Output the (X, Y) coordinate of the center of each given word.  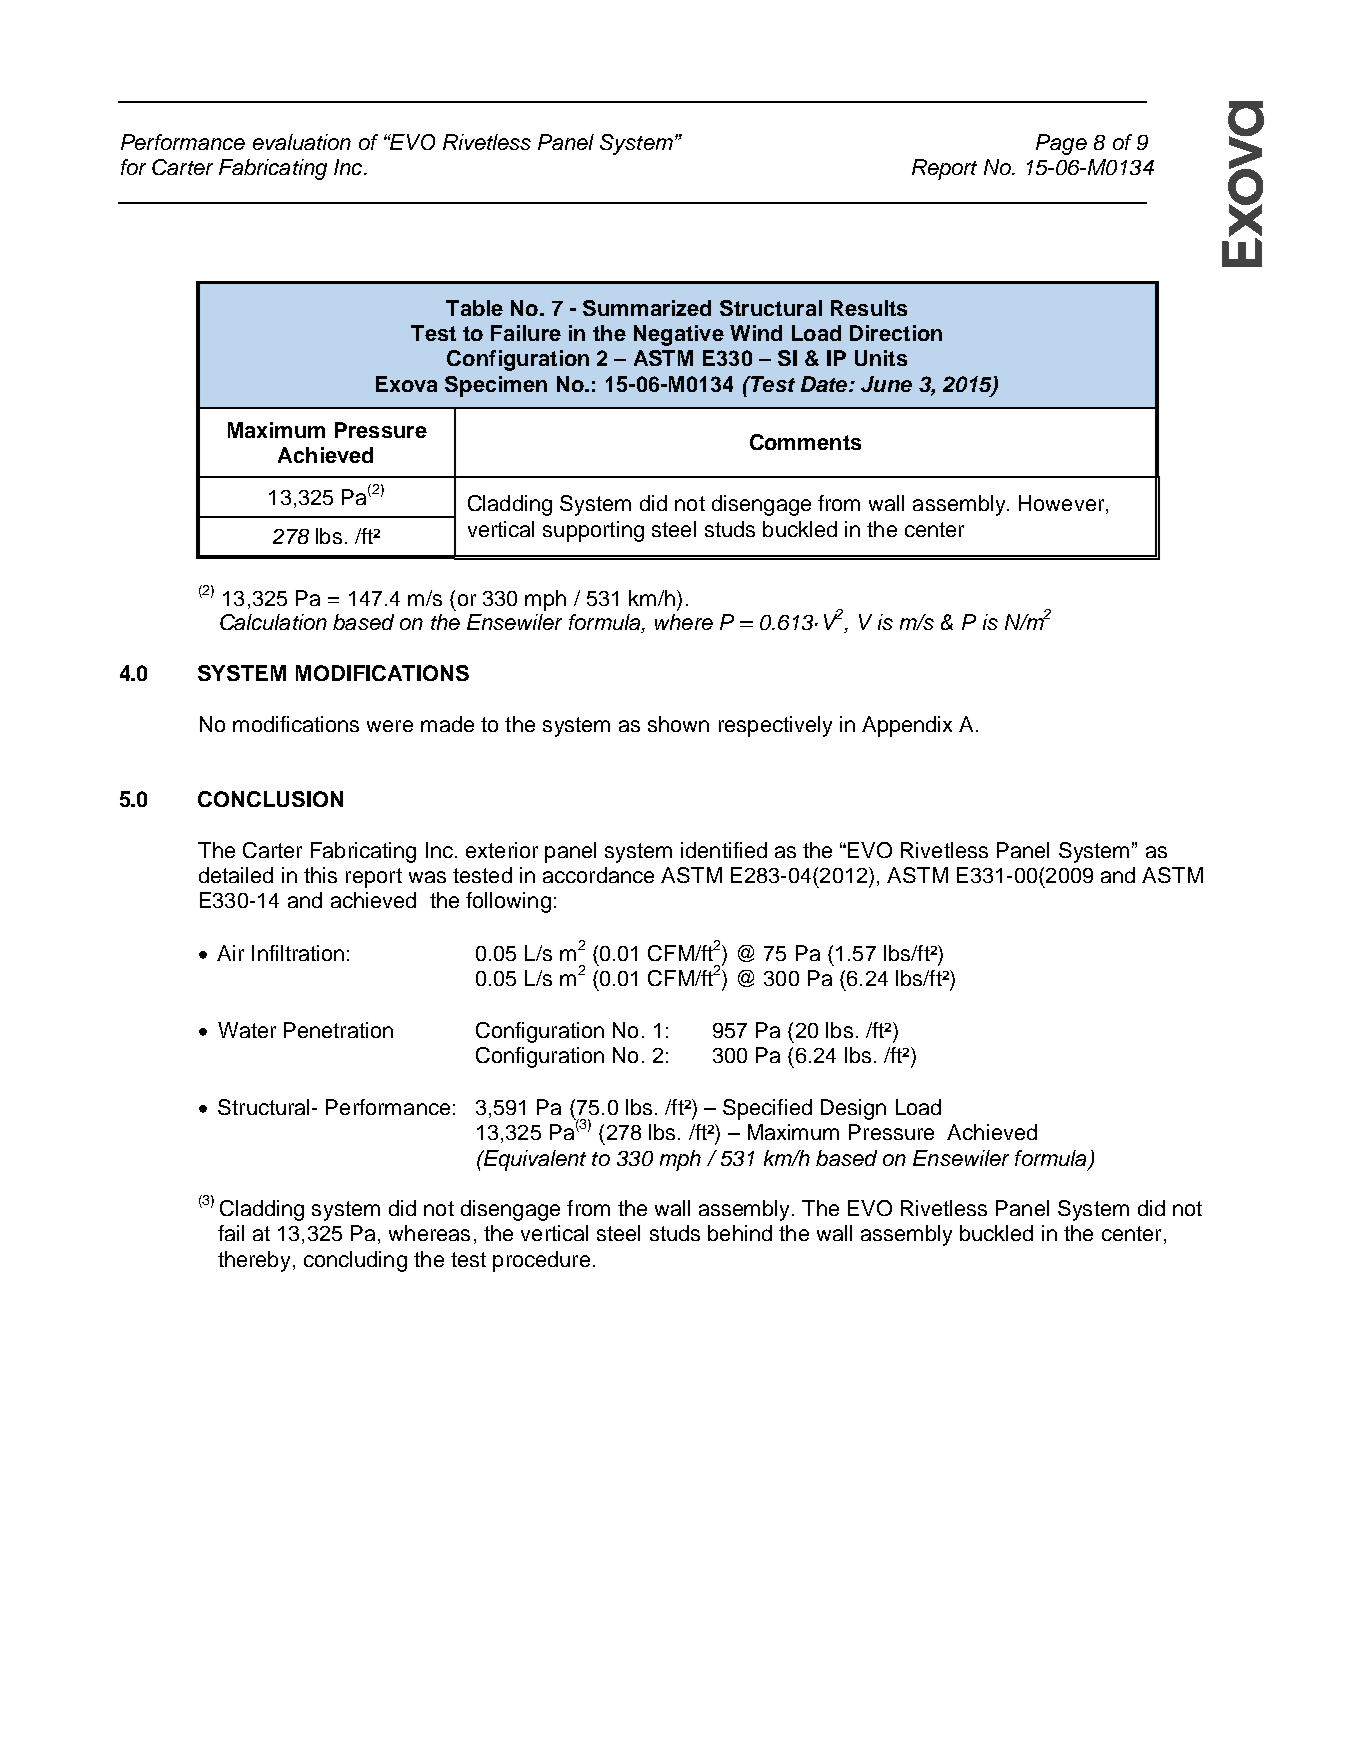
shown (678, 724)
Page (1061, 144)
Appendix (907, 726)
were (390, 726)
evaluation (302, 142)
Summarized (647, 308)
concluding (355, 1261)
